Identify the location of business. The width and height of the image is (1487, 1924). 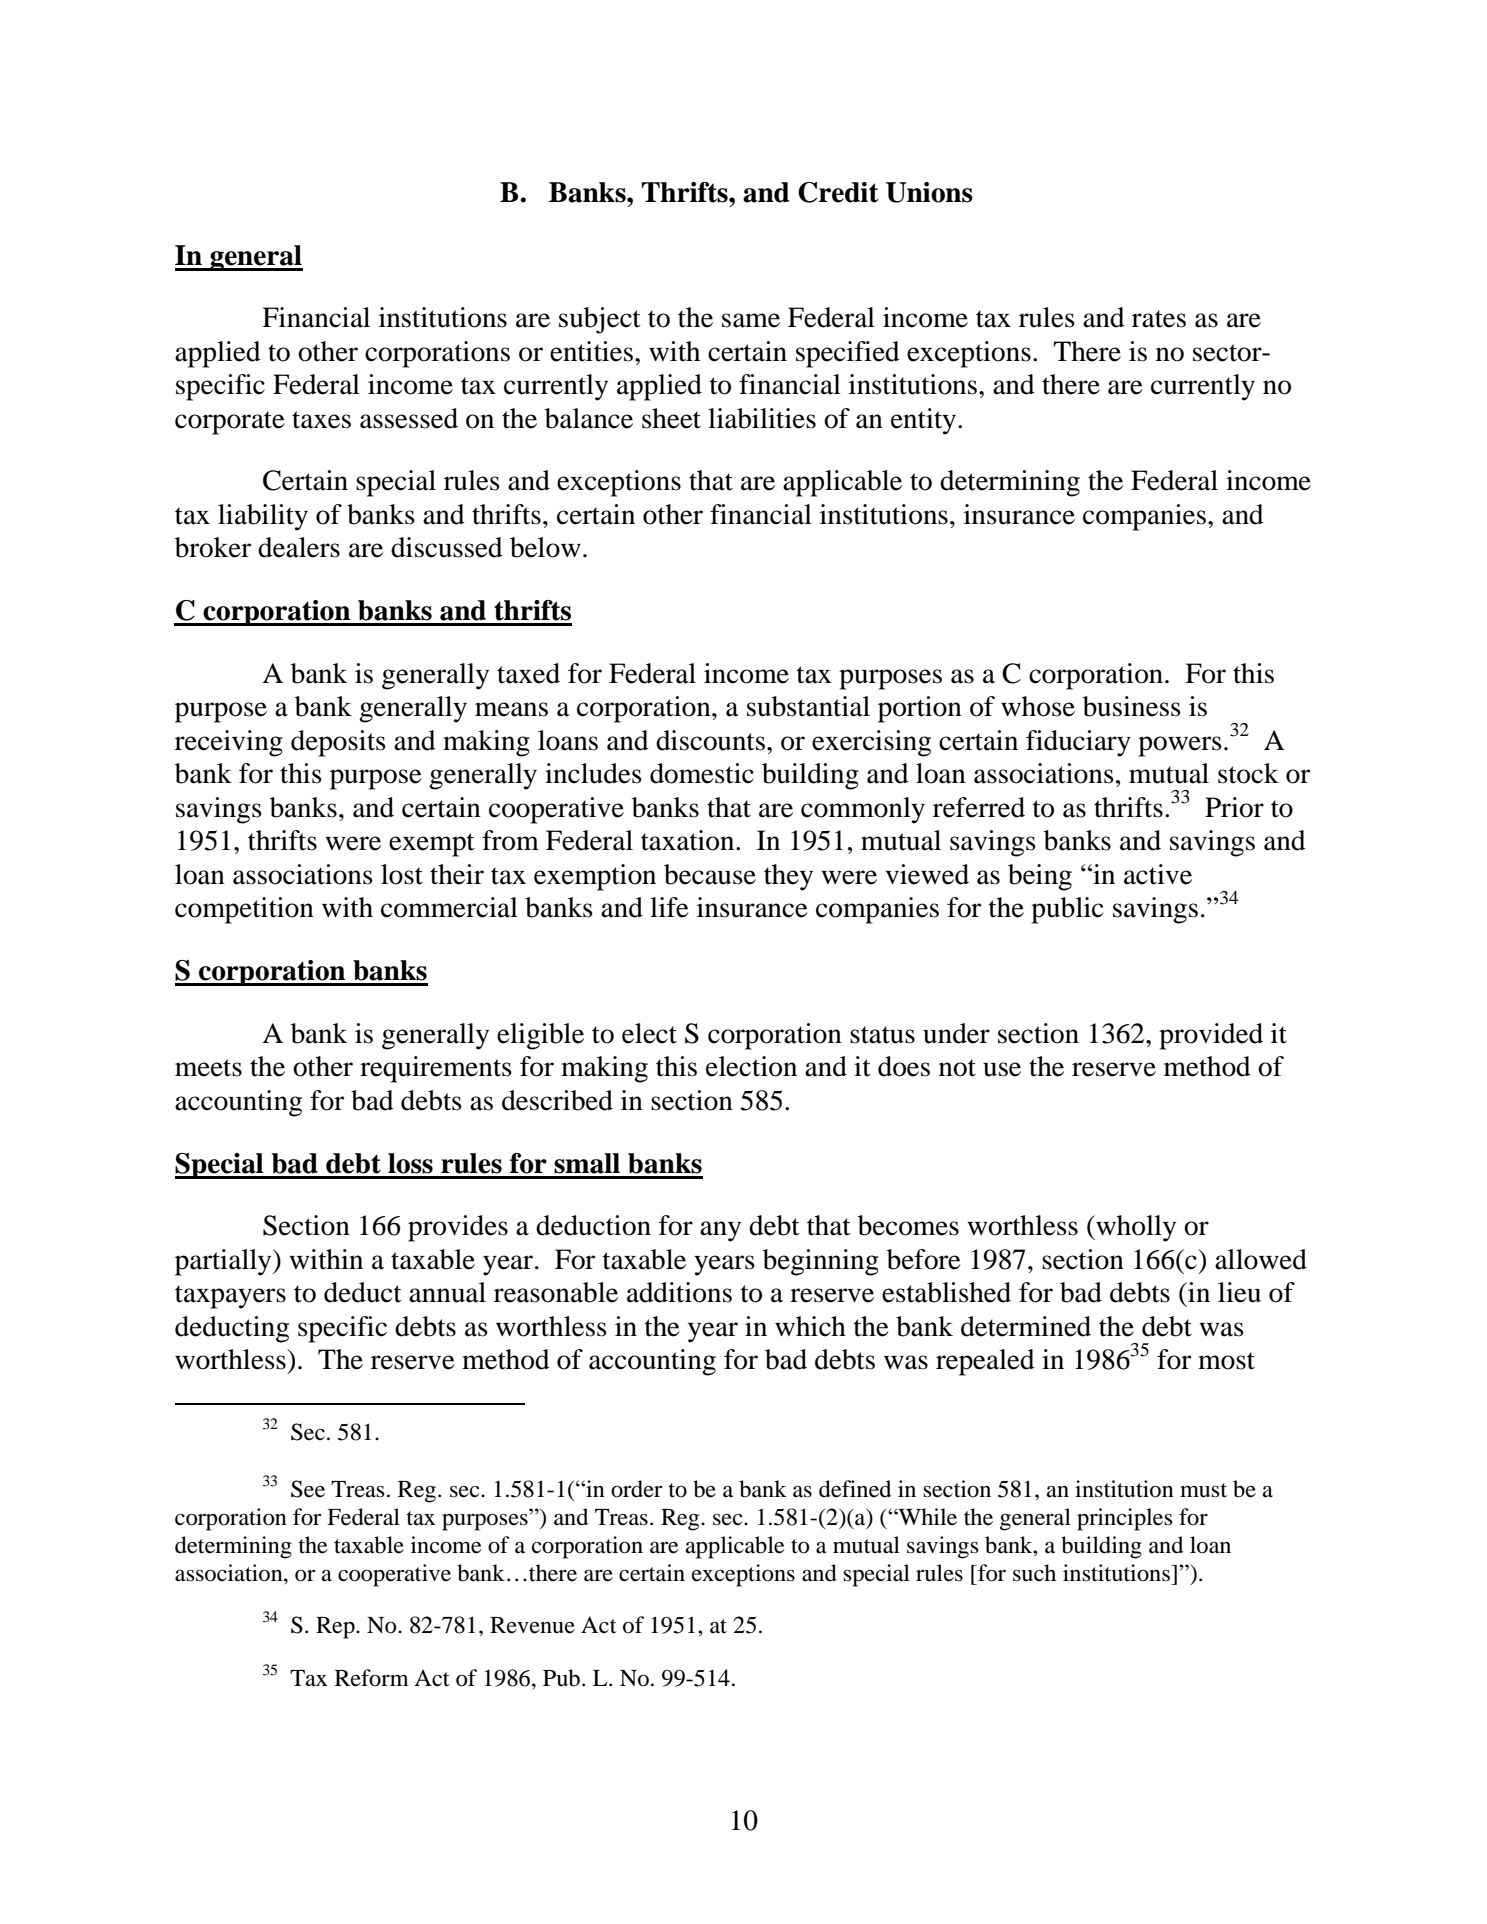
(1132, 706).
